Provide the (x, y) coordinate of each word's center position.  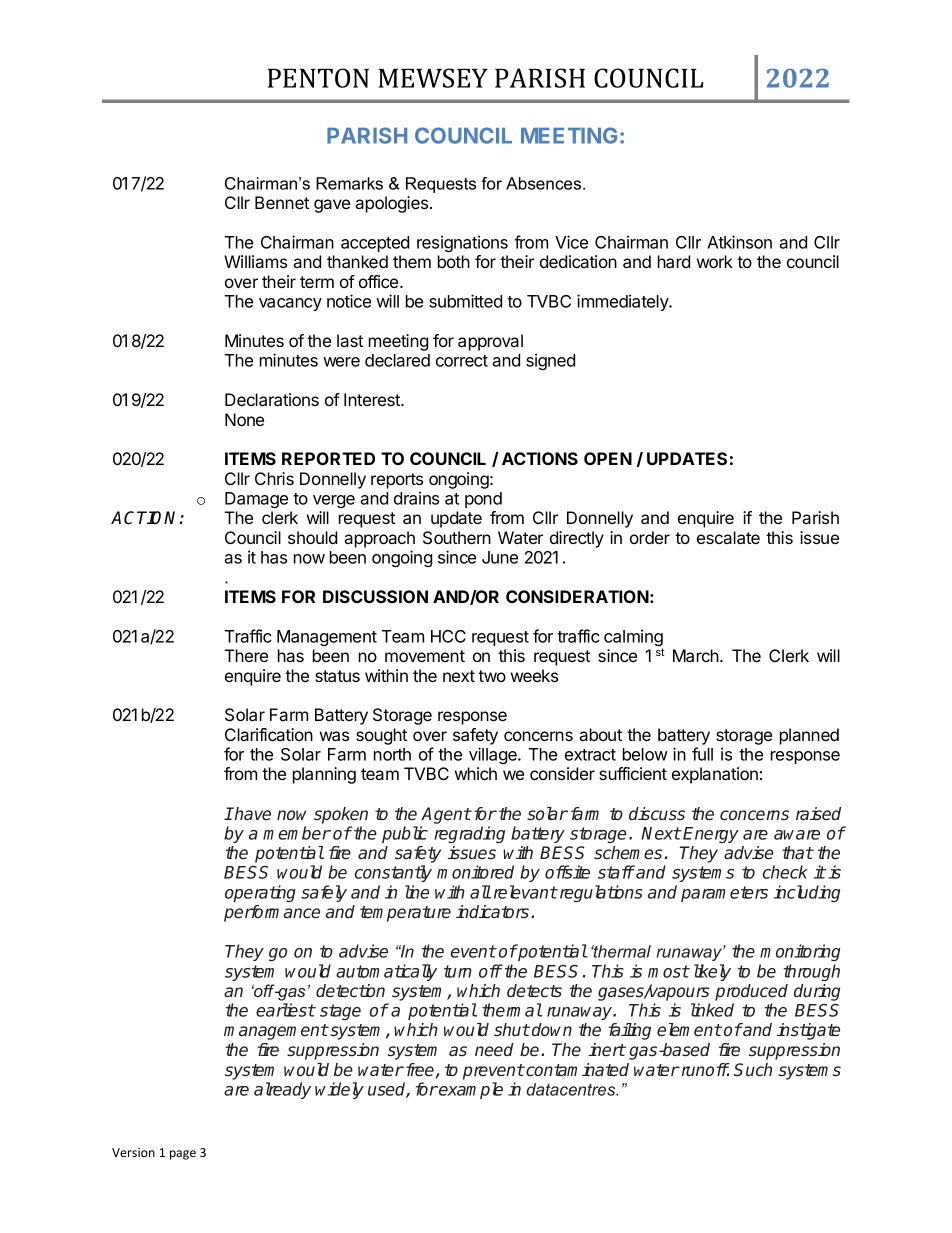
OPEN (608, 458)
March (697, 655)
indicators (492, 912)
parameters (724, 894)
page (183, 1155)
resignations (462, 243)
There (246, 655)
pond (483, 500)
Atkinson (739, 242)
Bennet (282, 202)
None (244, 419)
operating (260, 893)
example (470, 1090)
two (492, 676)
